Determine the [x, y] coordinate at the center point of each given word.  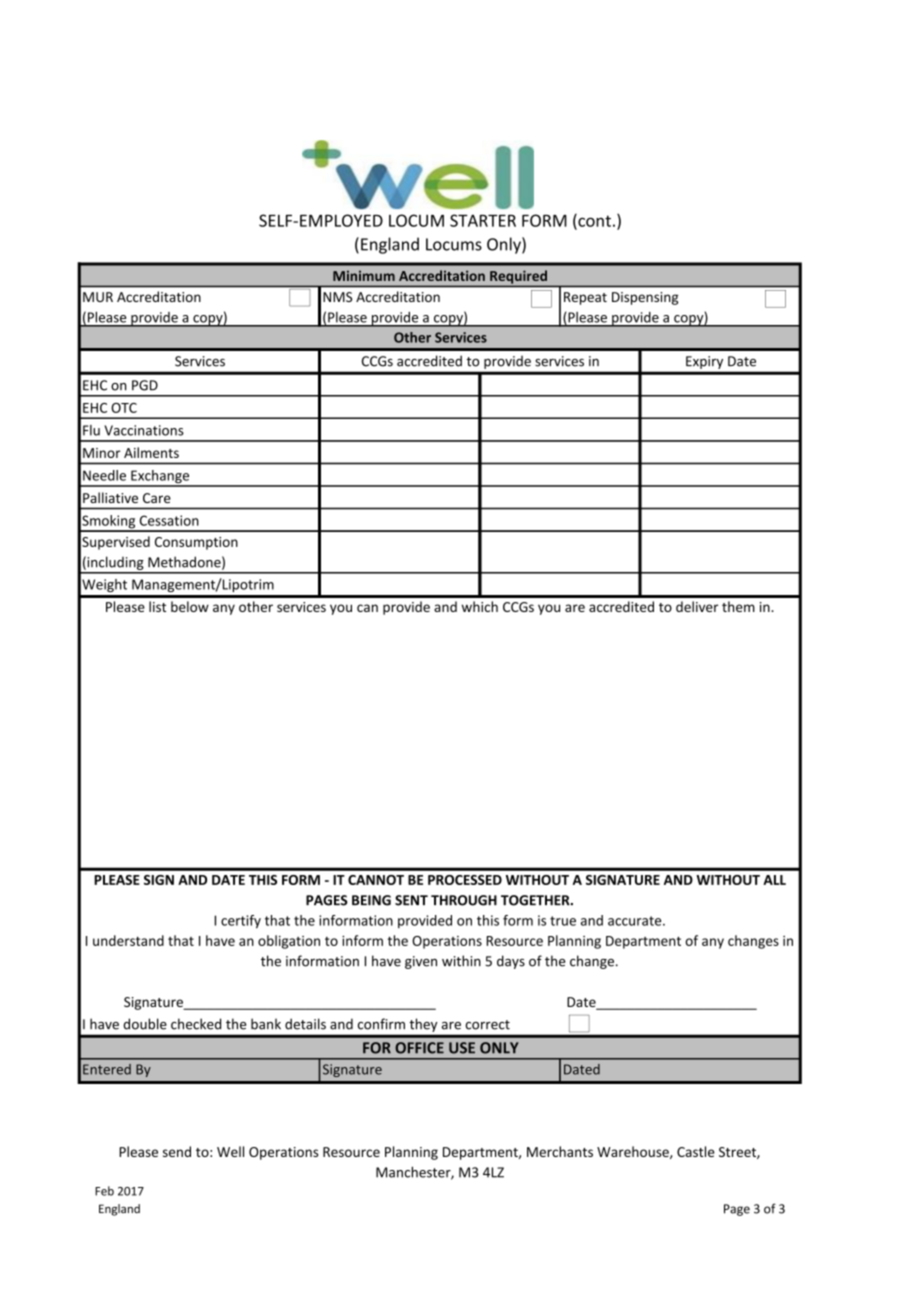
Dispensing [645, 298]
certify [241, 922]
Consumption [196, 543]
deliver [697, 606]
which [480, 606]
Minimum [364, 275]
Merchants [560, 1151]
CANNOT [376, 880]
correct [487, 1025]
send [177, 1151]
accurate [636, 921]
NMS [337, 297]
